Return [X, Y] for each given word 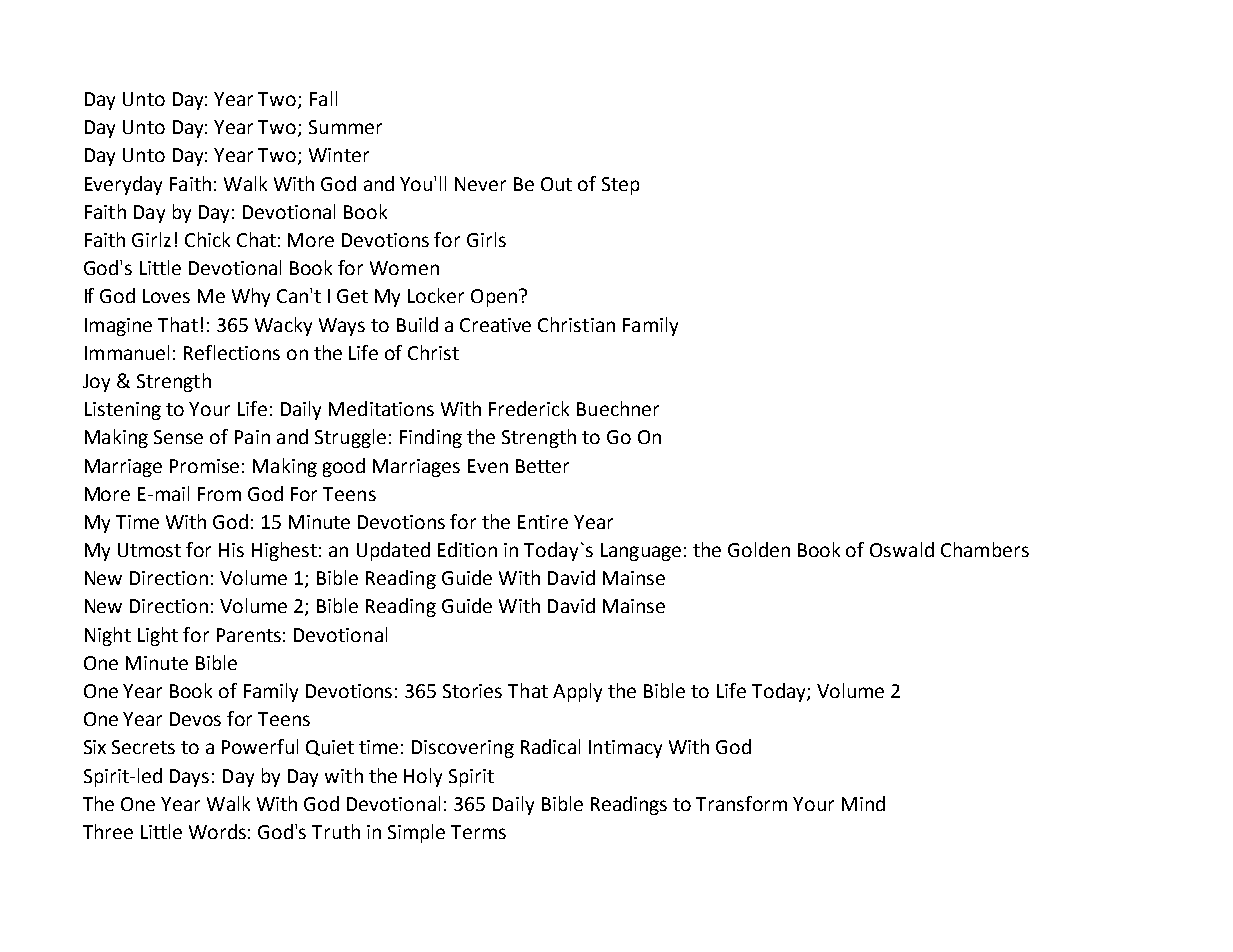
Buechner [618, 408]
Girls [486, 239]
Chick [207, 239]
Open [494, 298]
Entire [543, 522]
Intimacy [625, 749]
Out [556, 184]
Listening [123, 411]
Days [189, 778]
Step [620, 186]
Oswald [902, 549]
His [231, 550]
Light [158, 636]
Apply [577, 692]
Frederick [529, 408]
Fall [323, 98]
